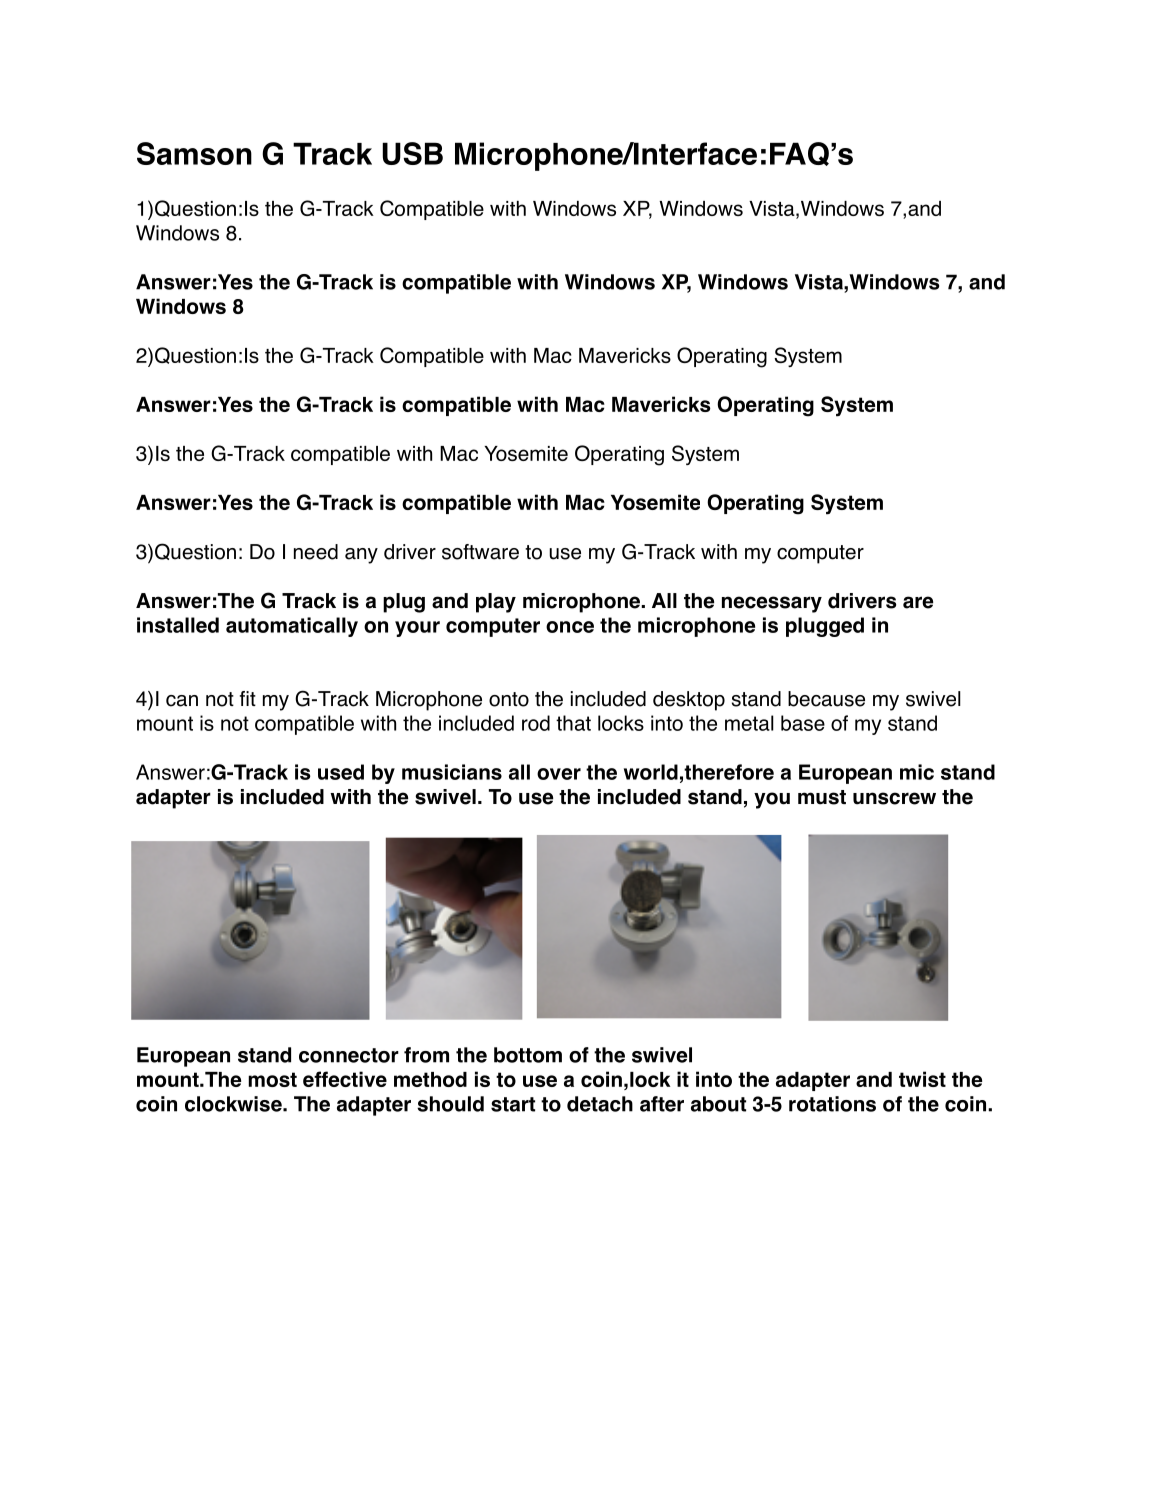 This screenshot has width=1154, height=1493. I want to click on because, so click(826, 699).
